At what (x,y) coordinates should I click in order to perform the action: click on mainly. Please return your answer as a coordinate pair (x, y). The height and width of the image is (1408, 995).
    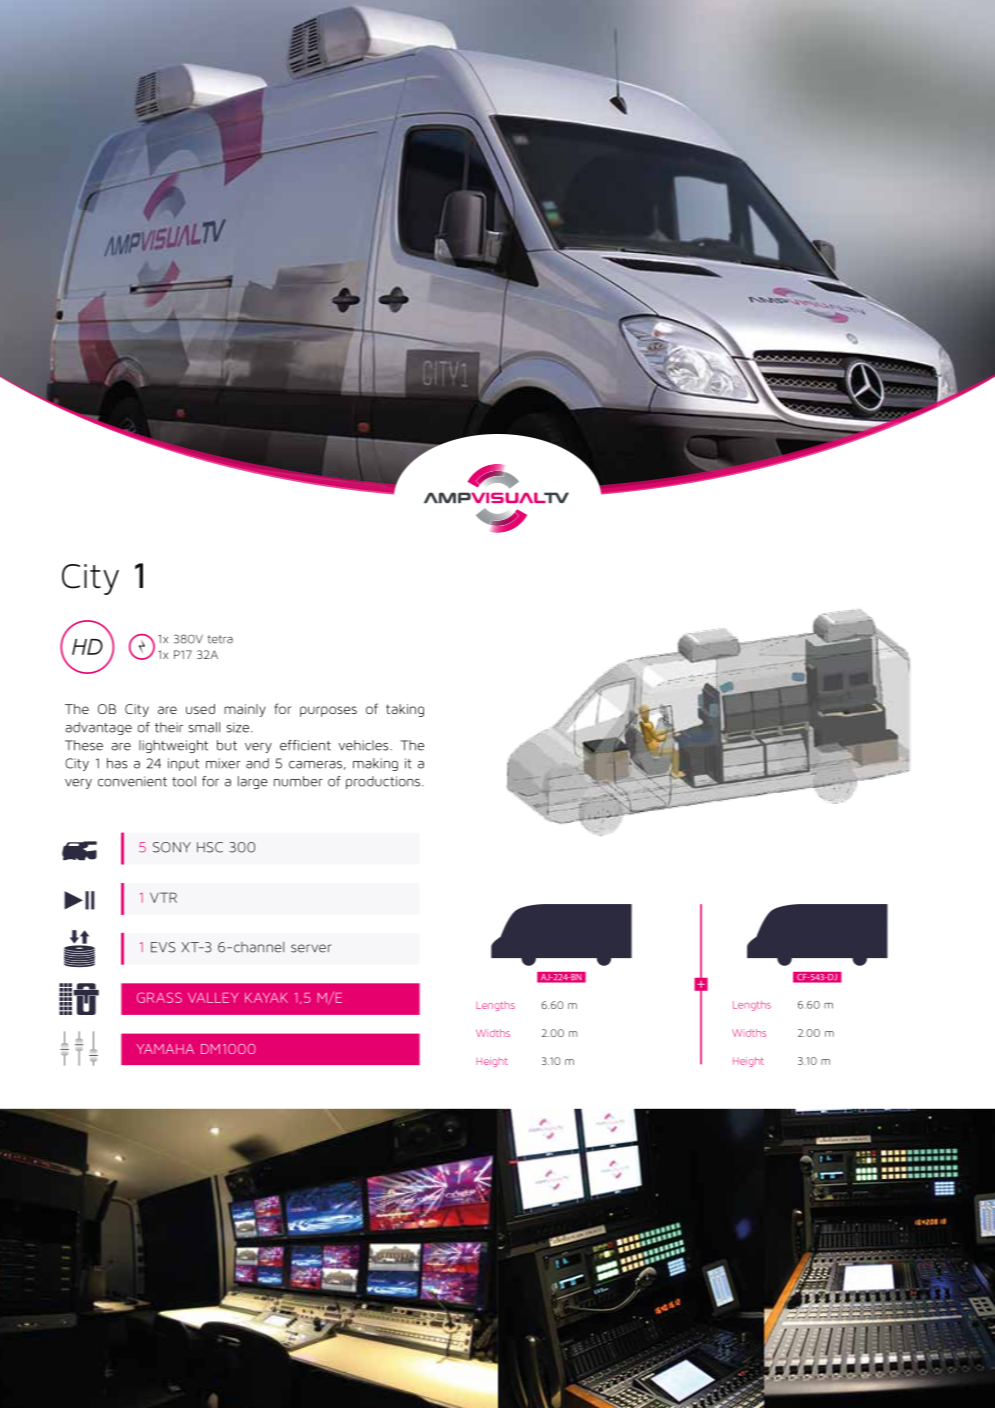
    Looking at the image, I should click on (245, 710).
